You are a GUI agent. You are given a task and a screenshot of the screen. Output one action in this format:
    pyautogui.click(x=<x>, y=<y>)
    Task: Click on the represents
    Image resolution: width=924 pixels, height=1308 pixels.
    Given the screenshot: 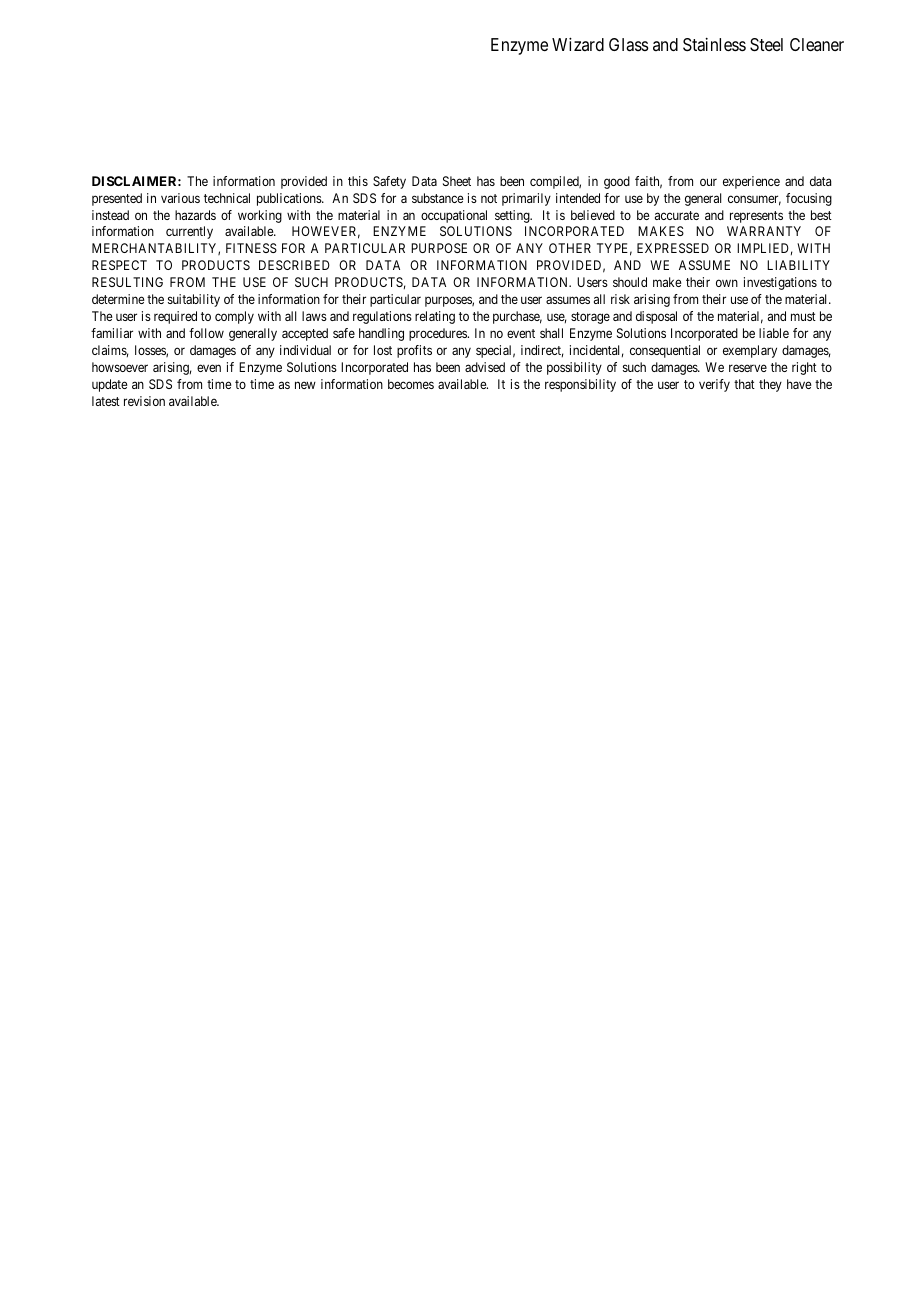 What is the action you would take?
    pyautogui.click(x=756, y=217)
